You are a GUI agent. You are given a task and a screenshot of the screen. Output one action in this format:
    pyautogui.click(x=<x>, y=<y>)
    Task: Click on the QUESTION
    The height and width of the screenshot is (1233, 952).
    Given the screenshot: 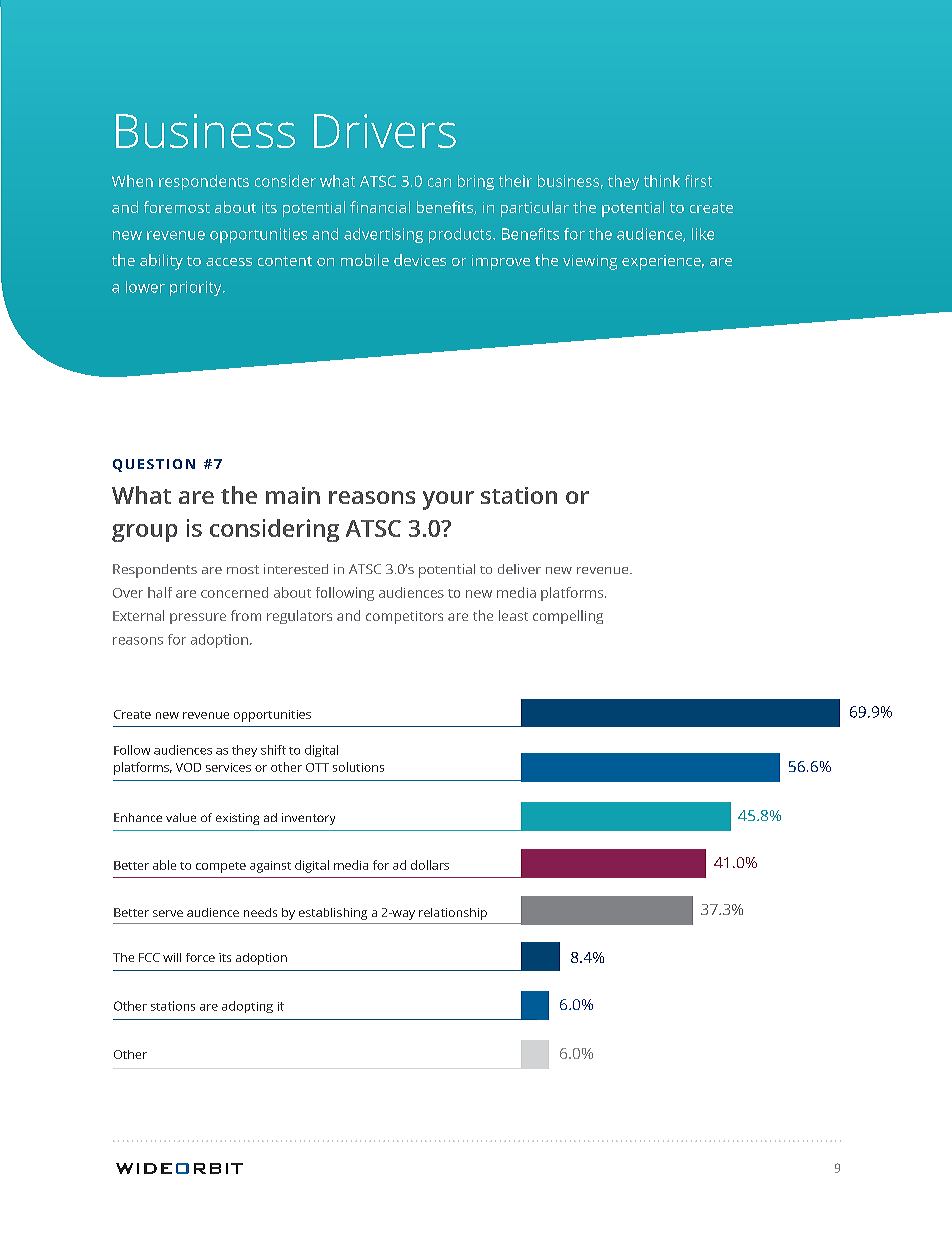 What is the action you would take?
    pyautogui.click(x=154, y=465)
